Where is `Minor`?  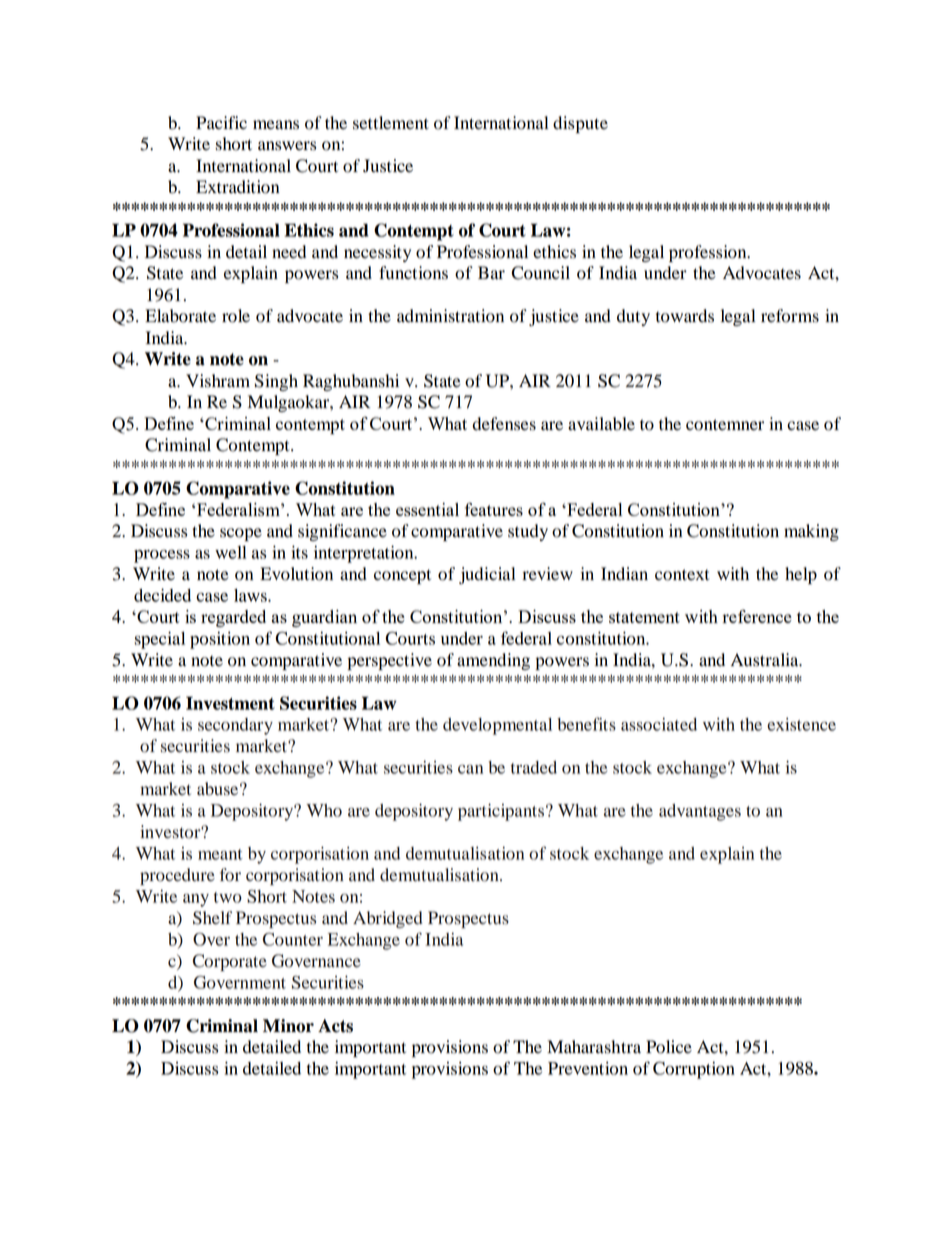 Minor is located at coordinates (288, 1026).
